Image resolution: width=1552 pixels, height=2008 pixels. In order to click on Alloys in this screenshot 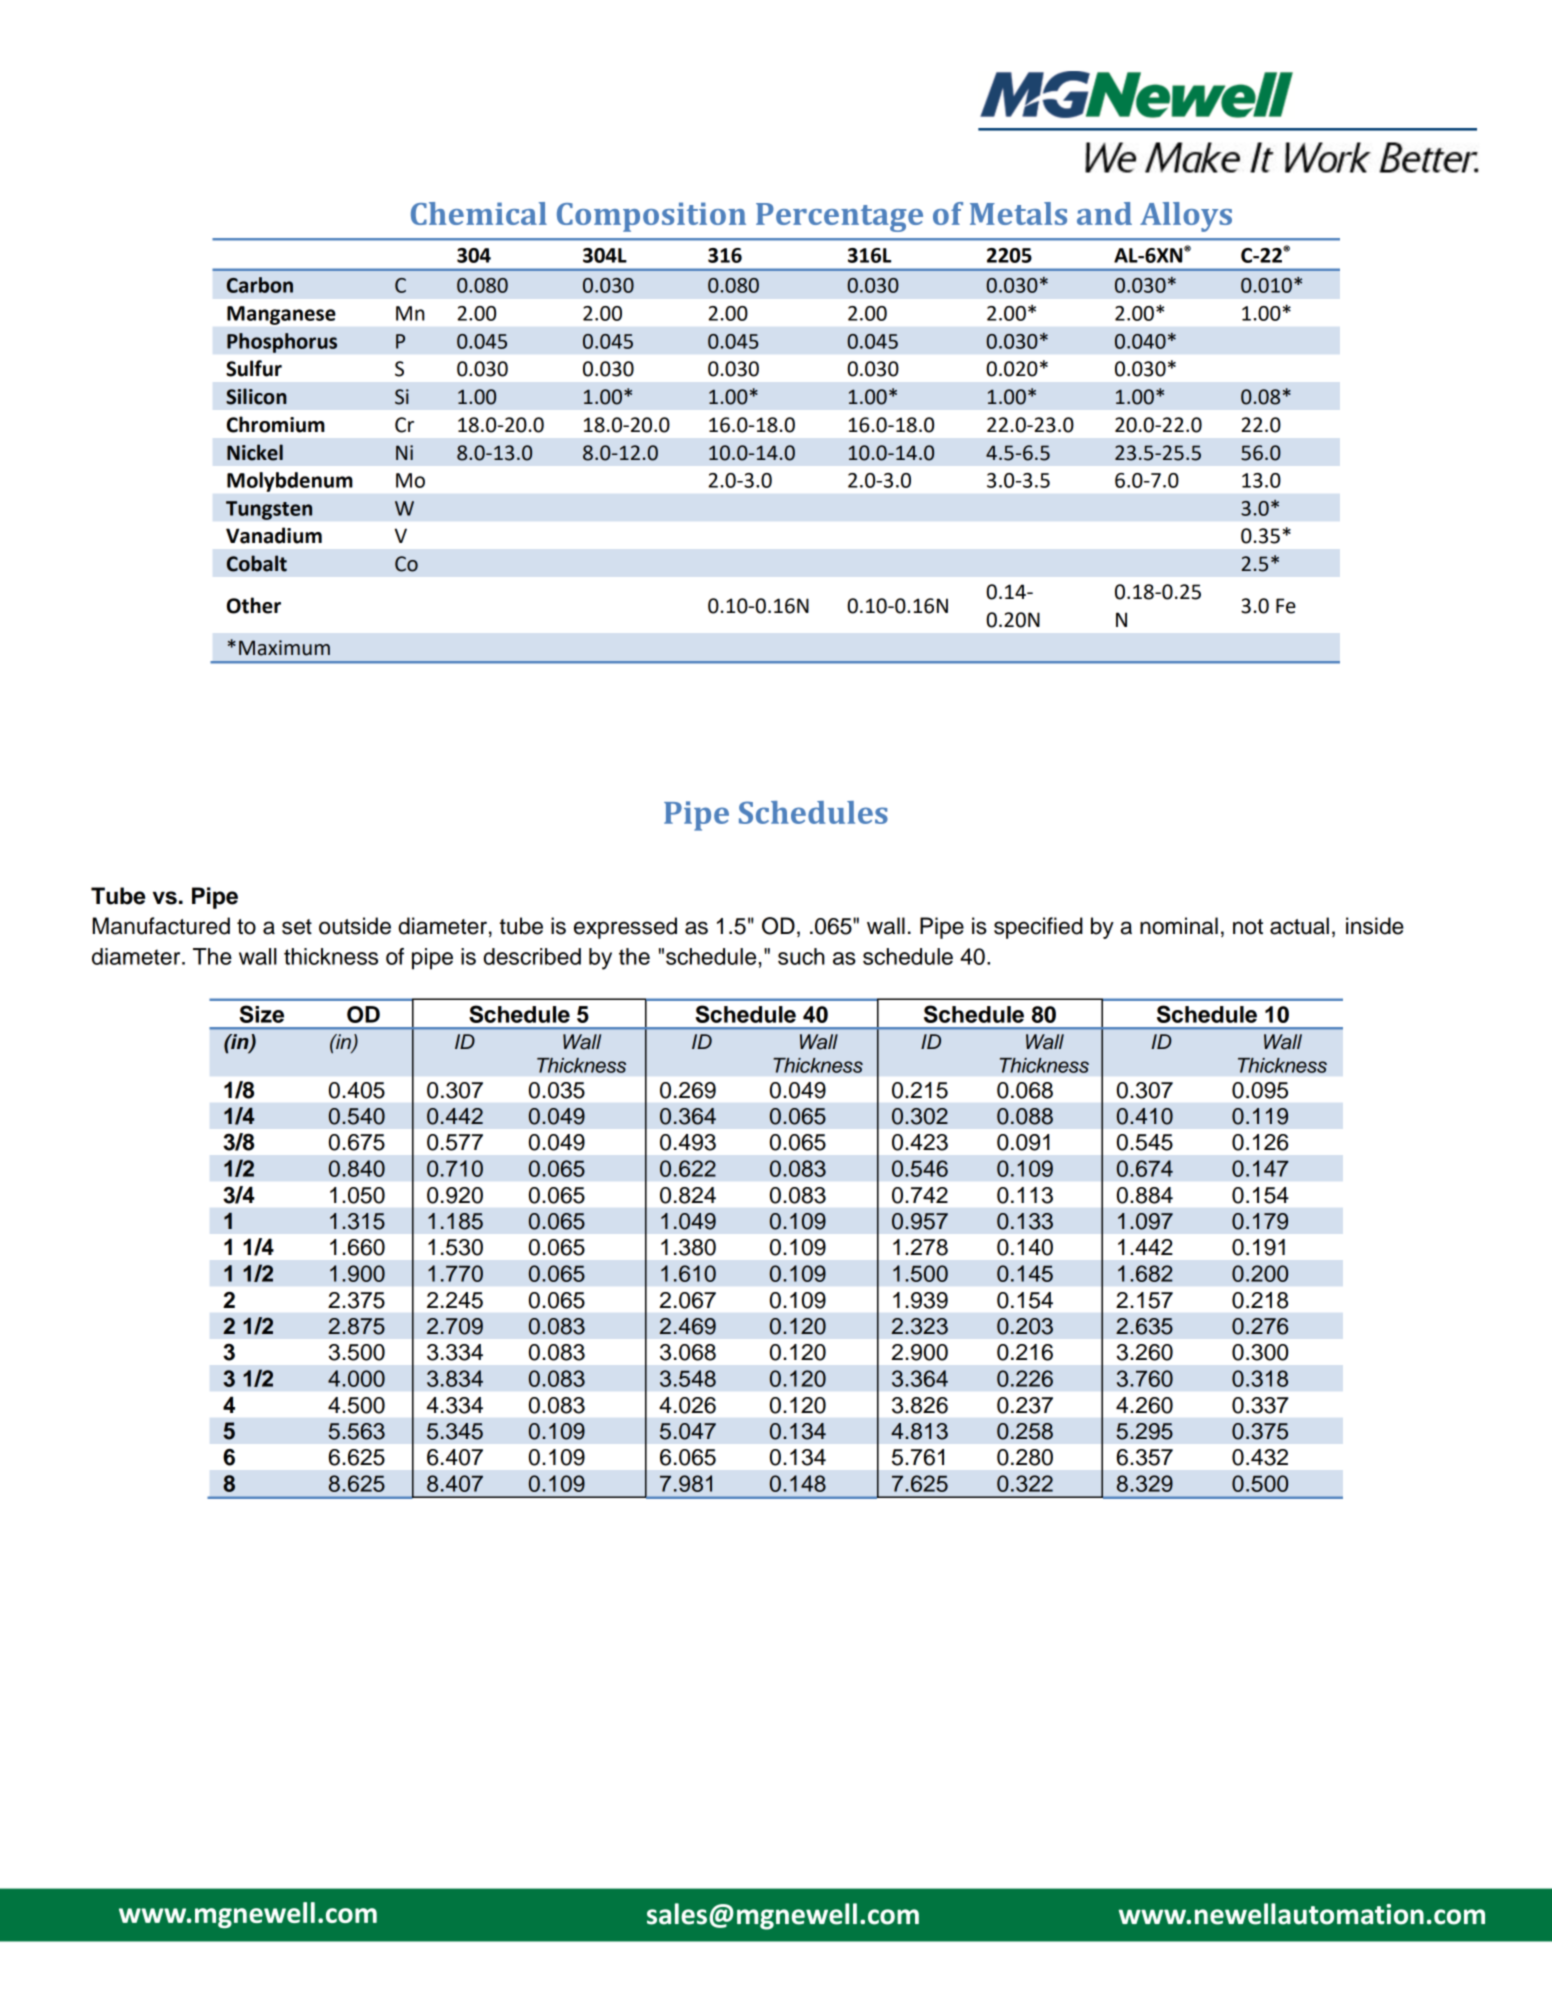, I will do `click(1186, 217)`.
